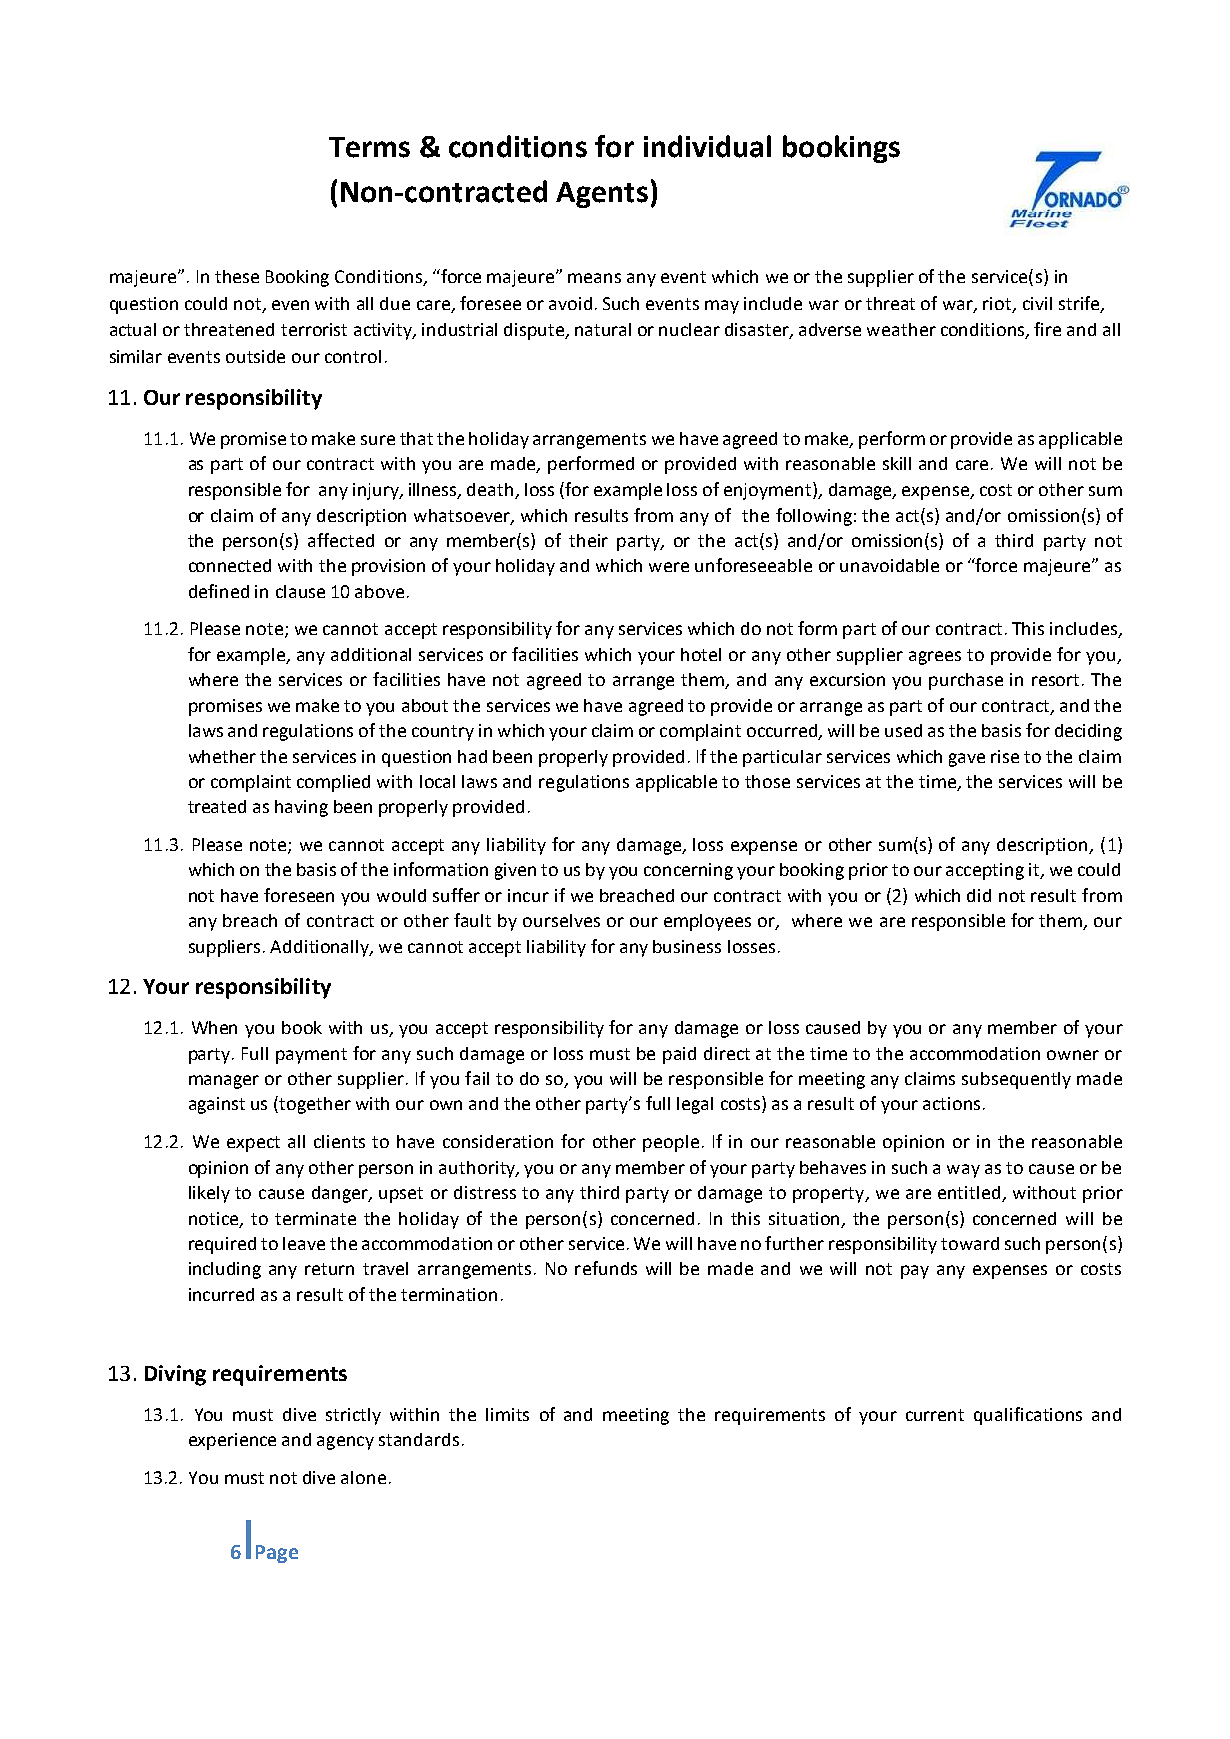  Describe the element at coordinates (998, 304) in the screenshot. I see `riot` at that location.
